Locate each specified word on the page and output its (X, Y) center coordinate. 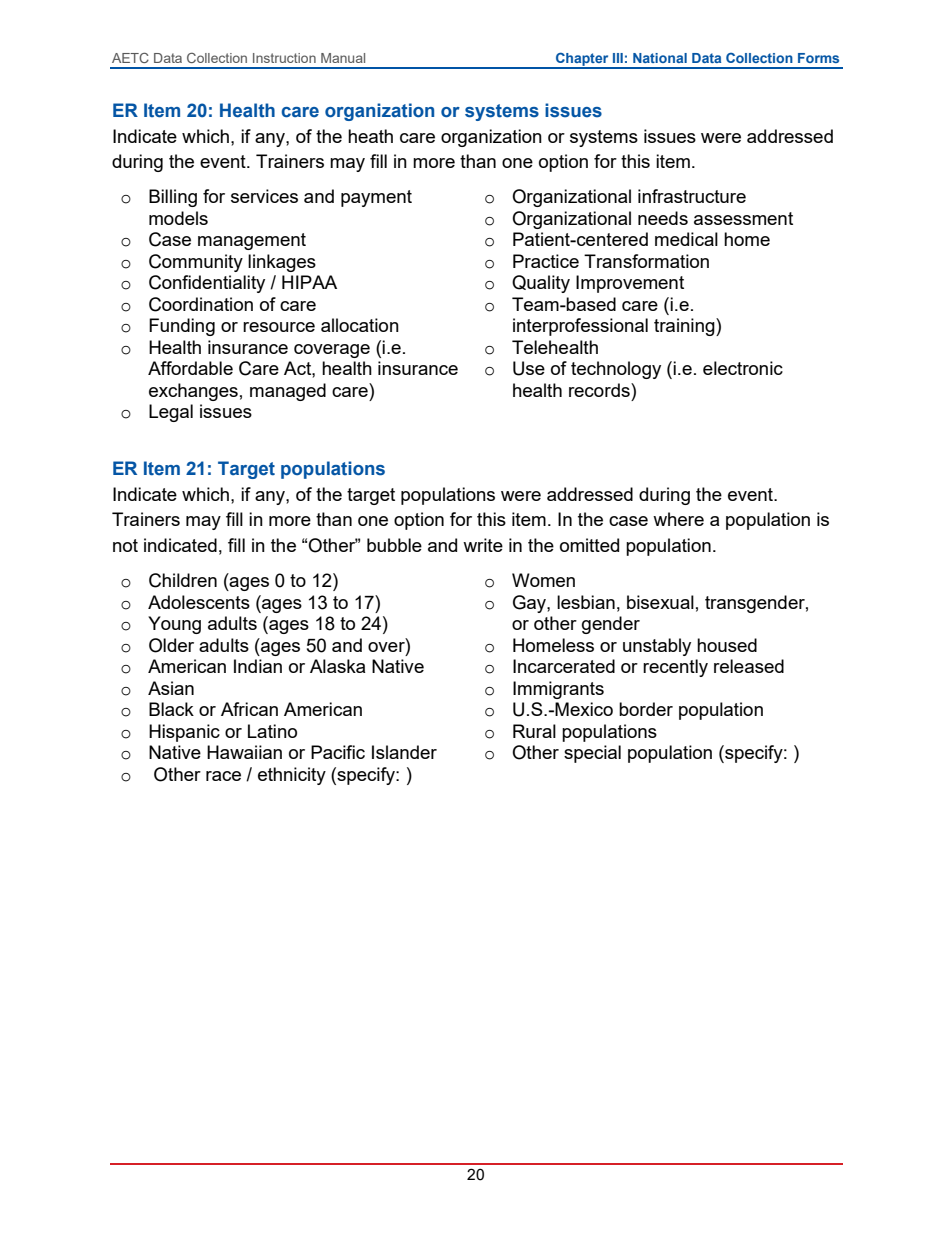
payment (376, 198)
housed (727, 645)
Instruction (284, 58)
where (678, 519)
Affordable (190, 368)
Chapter (582, 60)
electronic (743, 368)
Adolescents (199, 602)
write (483, 545)
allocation (360, 325)
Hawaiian (244, 752)
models (178, 218)
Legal (171, 413)
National (660, 58)
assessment (743, 218)
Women (543, 580)
